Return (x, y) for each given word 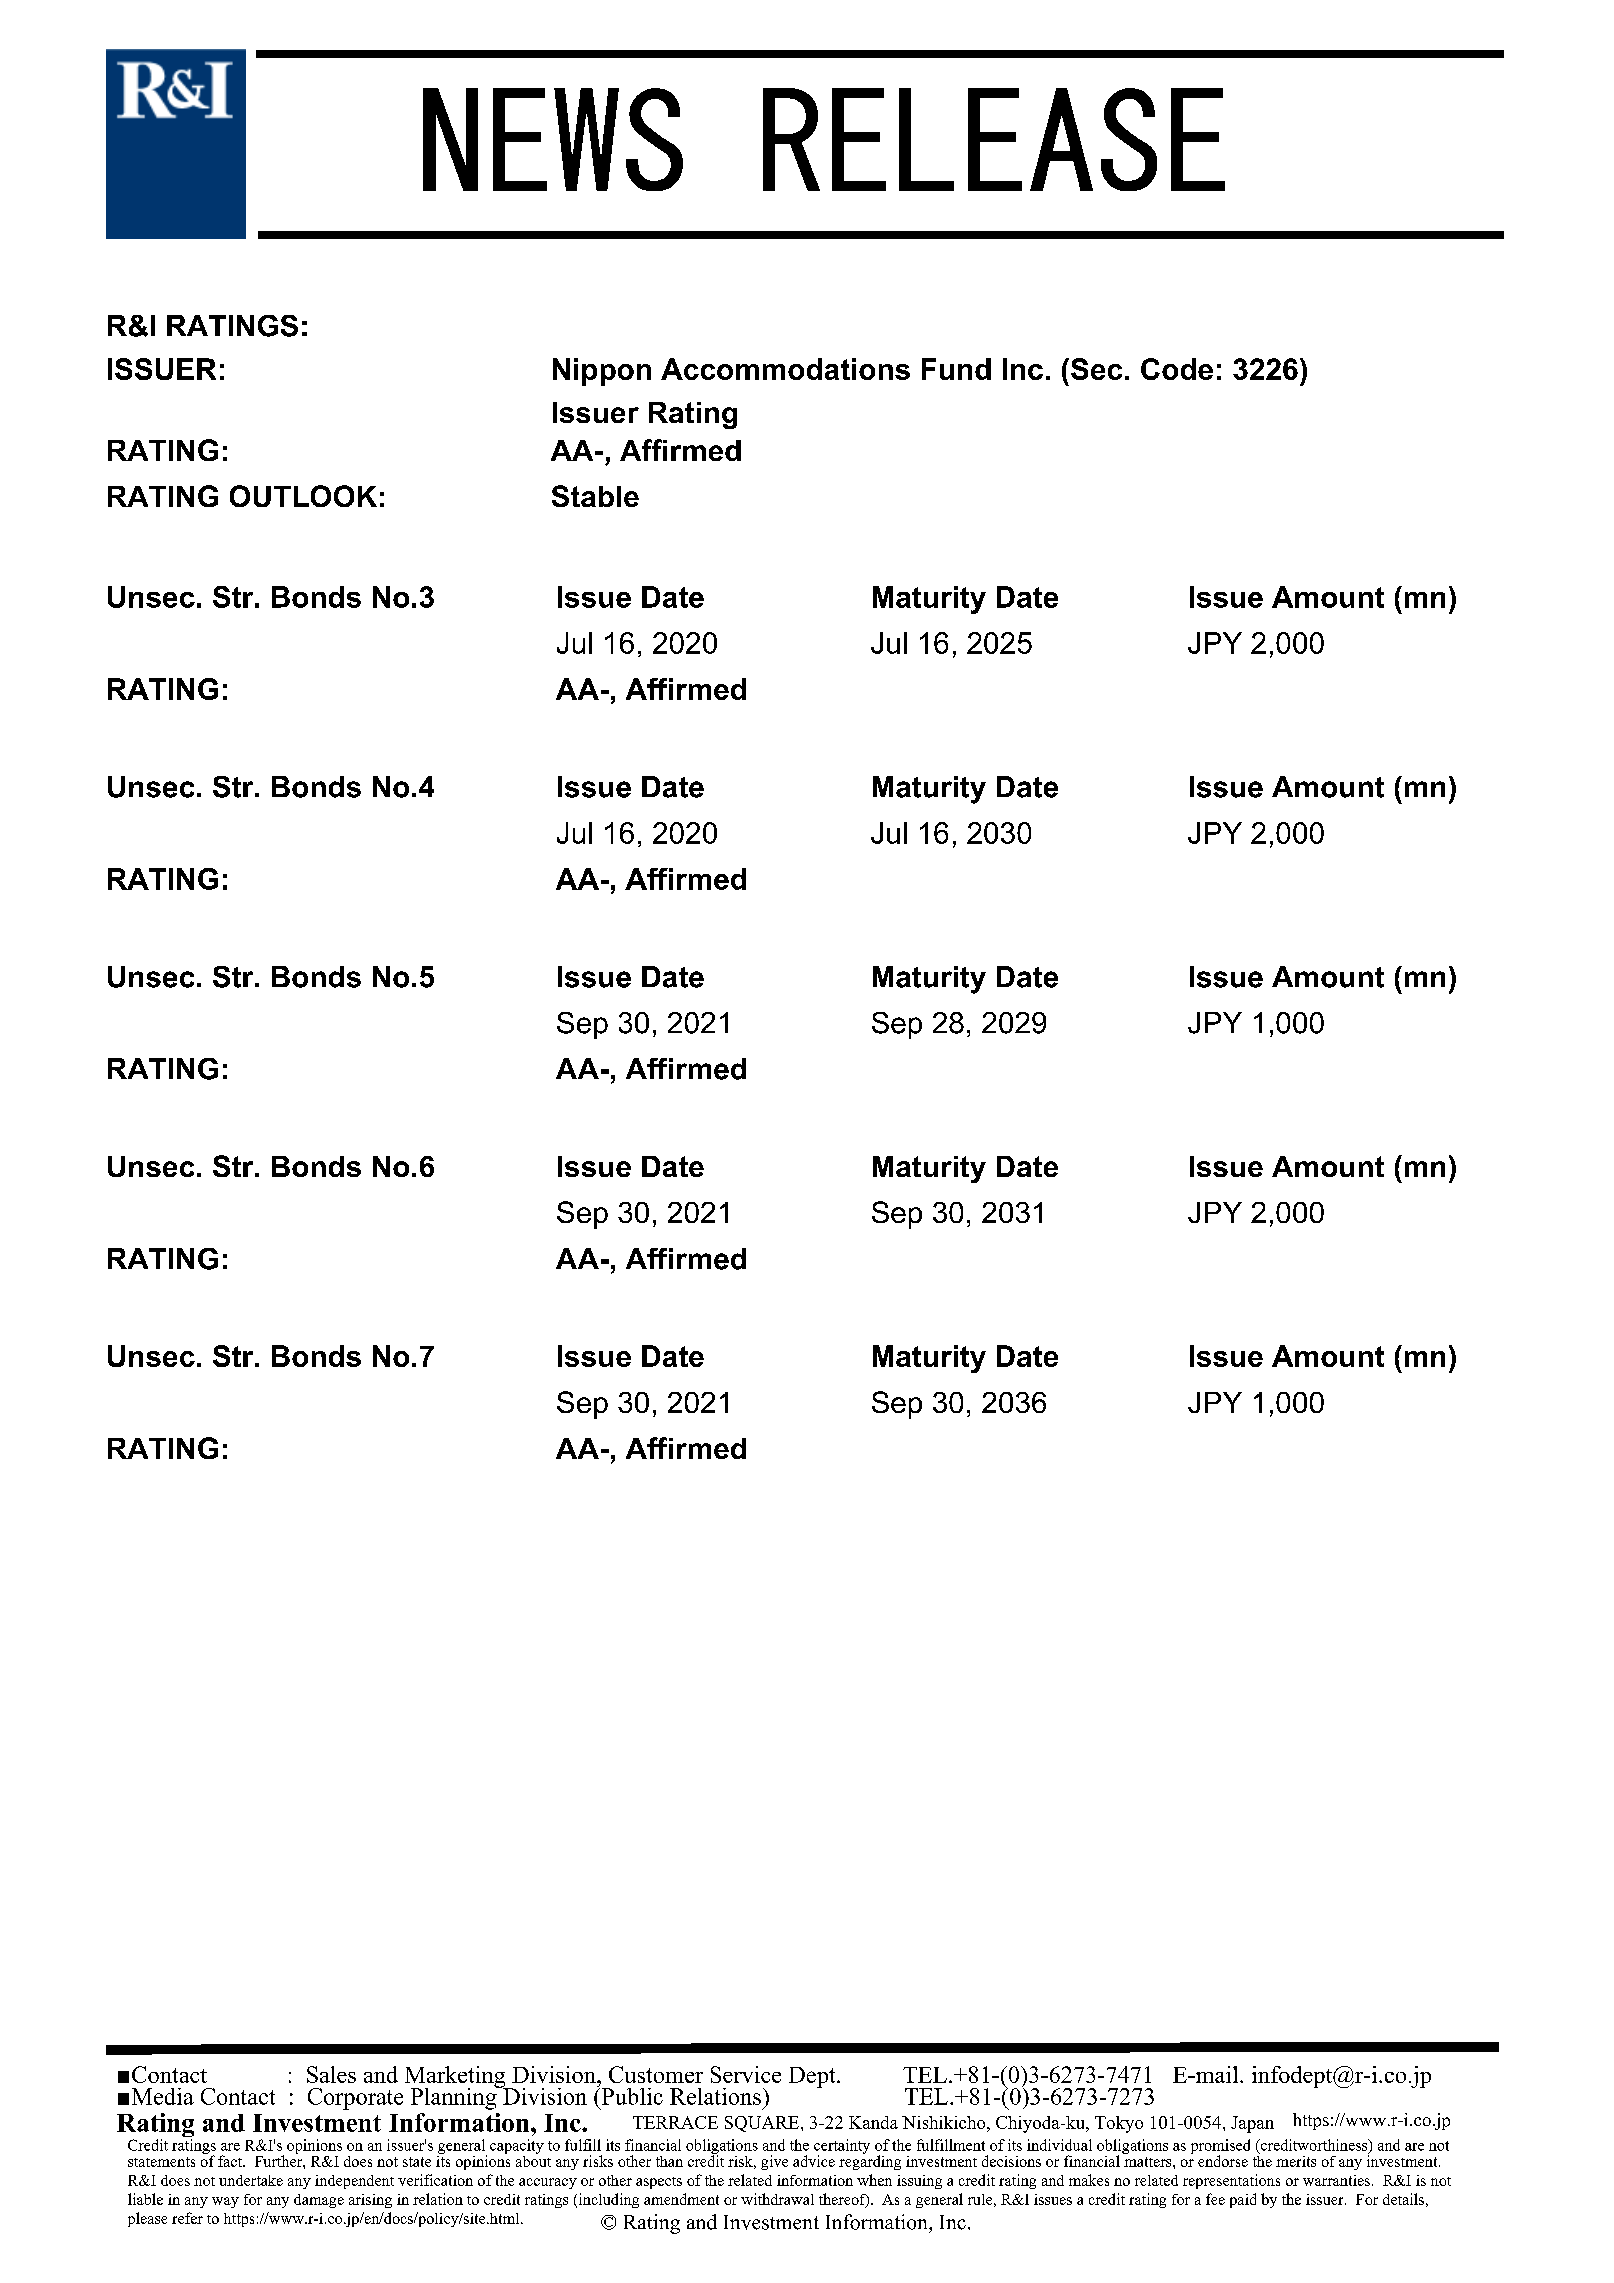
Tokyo (1119, 2124)
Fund (956, 369)
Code (1177, 369)
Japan (1252, 2124)
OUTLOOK (303, 496)
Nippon (602, 372)
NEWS (553, 139)
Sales (331, 2074)
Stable (595, 496)
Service (746, 2074)
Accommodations (785, 369)
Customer (656, 2074)
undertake (251, 2180)
